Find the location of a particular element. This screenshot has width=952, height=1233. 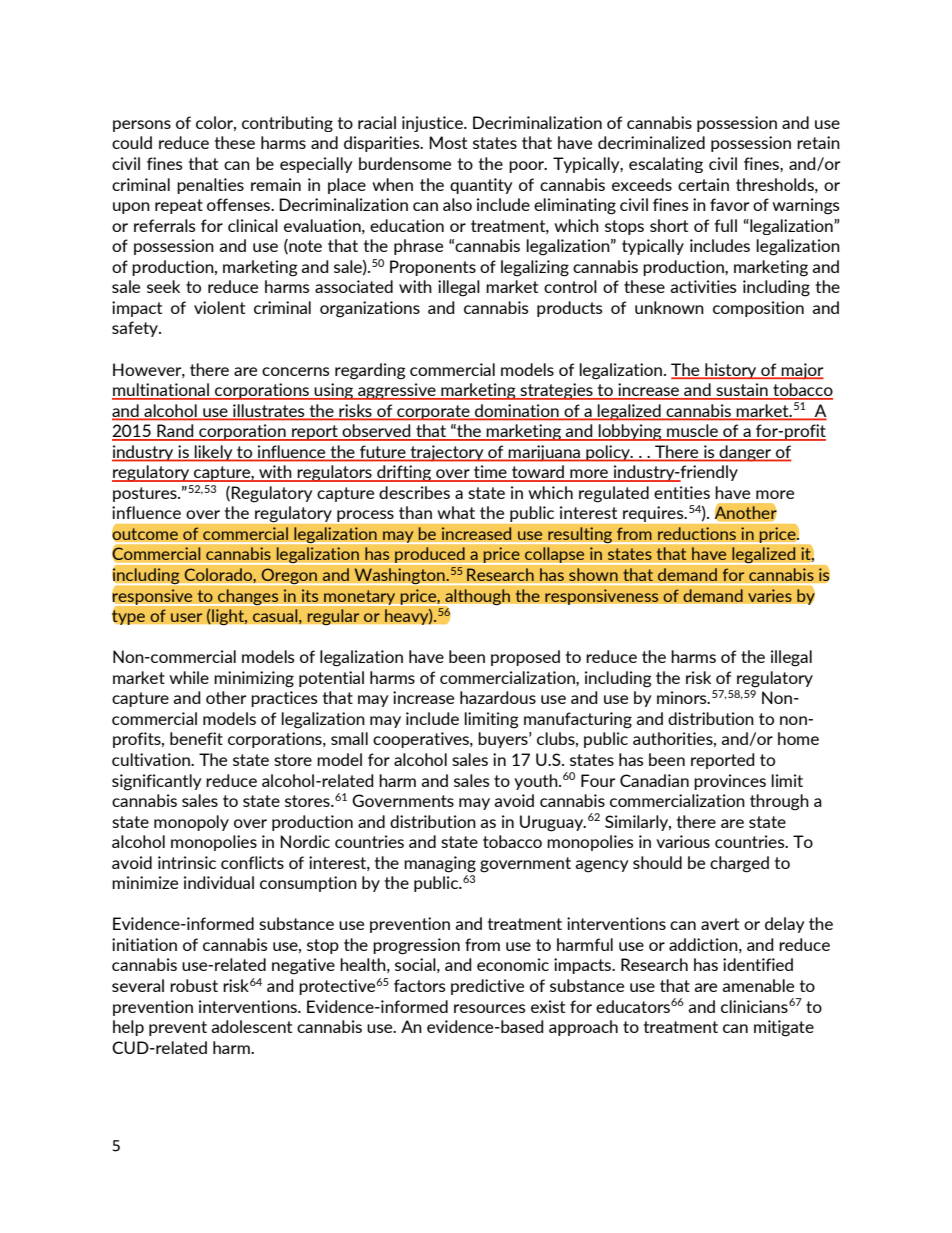

certain is located at coordinates (703, 184).
